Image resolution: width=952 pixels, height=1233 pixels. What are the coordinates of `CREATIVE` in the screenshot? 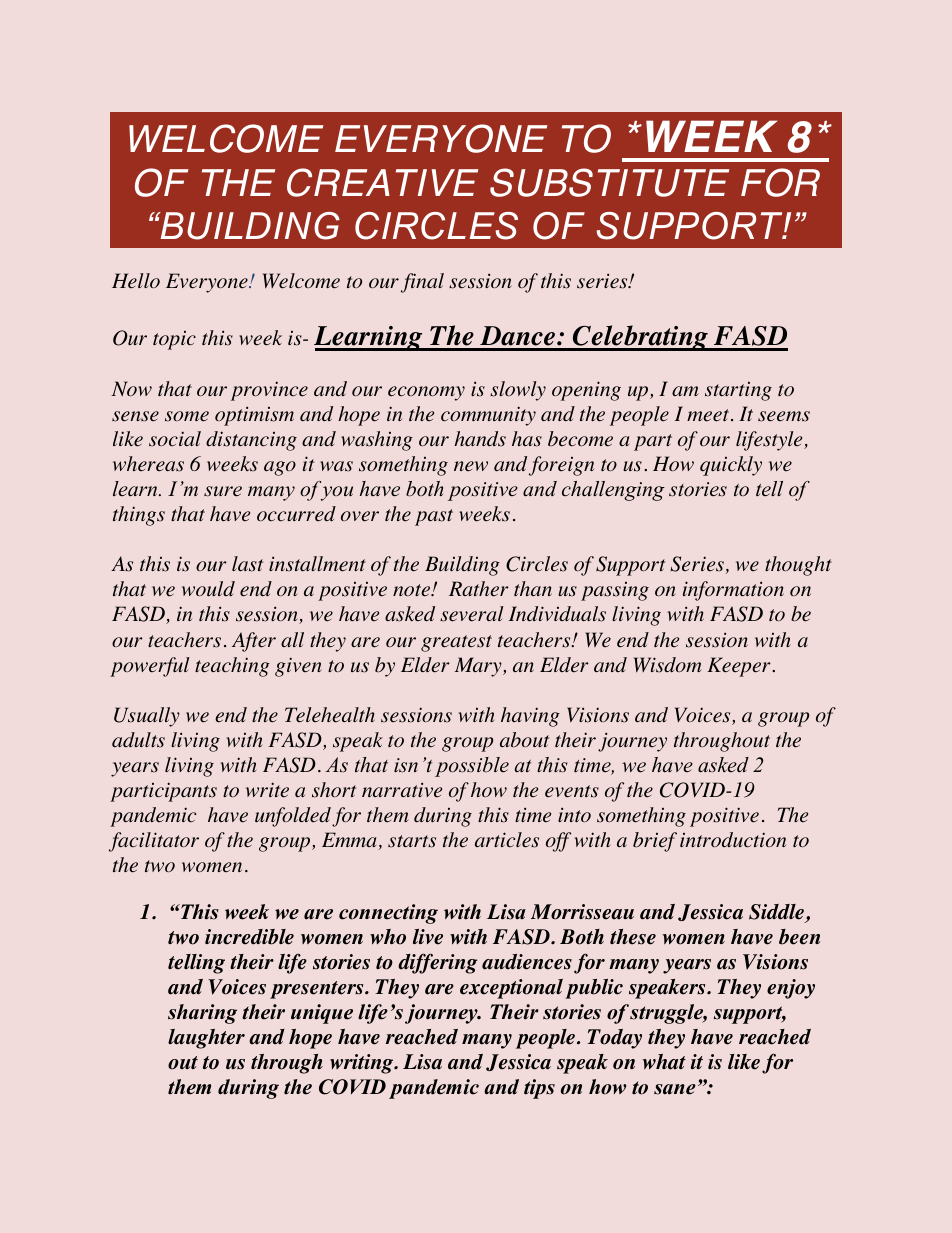 It's located at (382, 182).
